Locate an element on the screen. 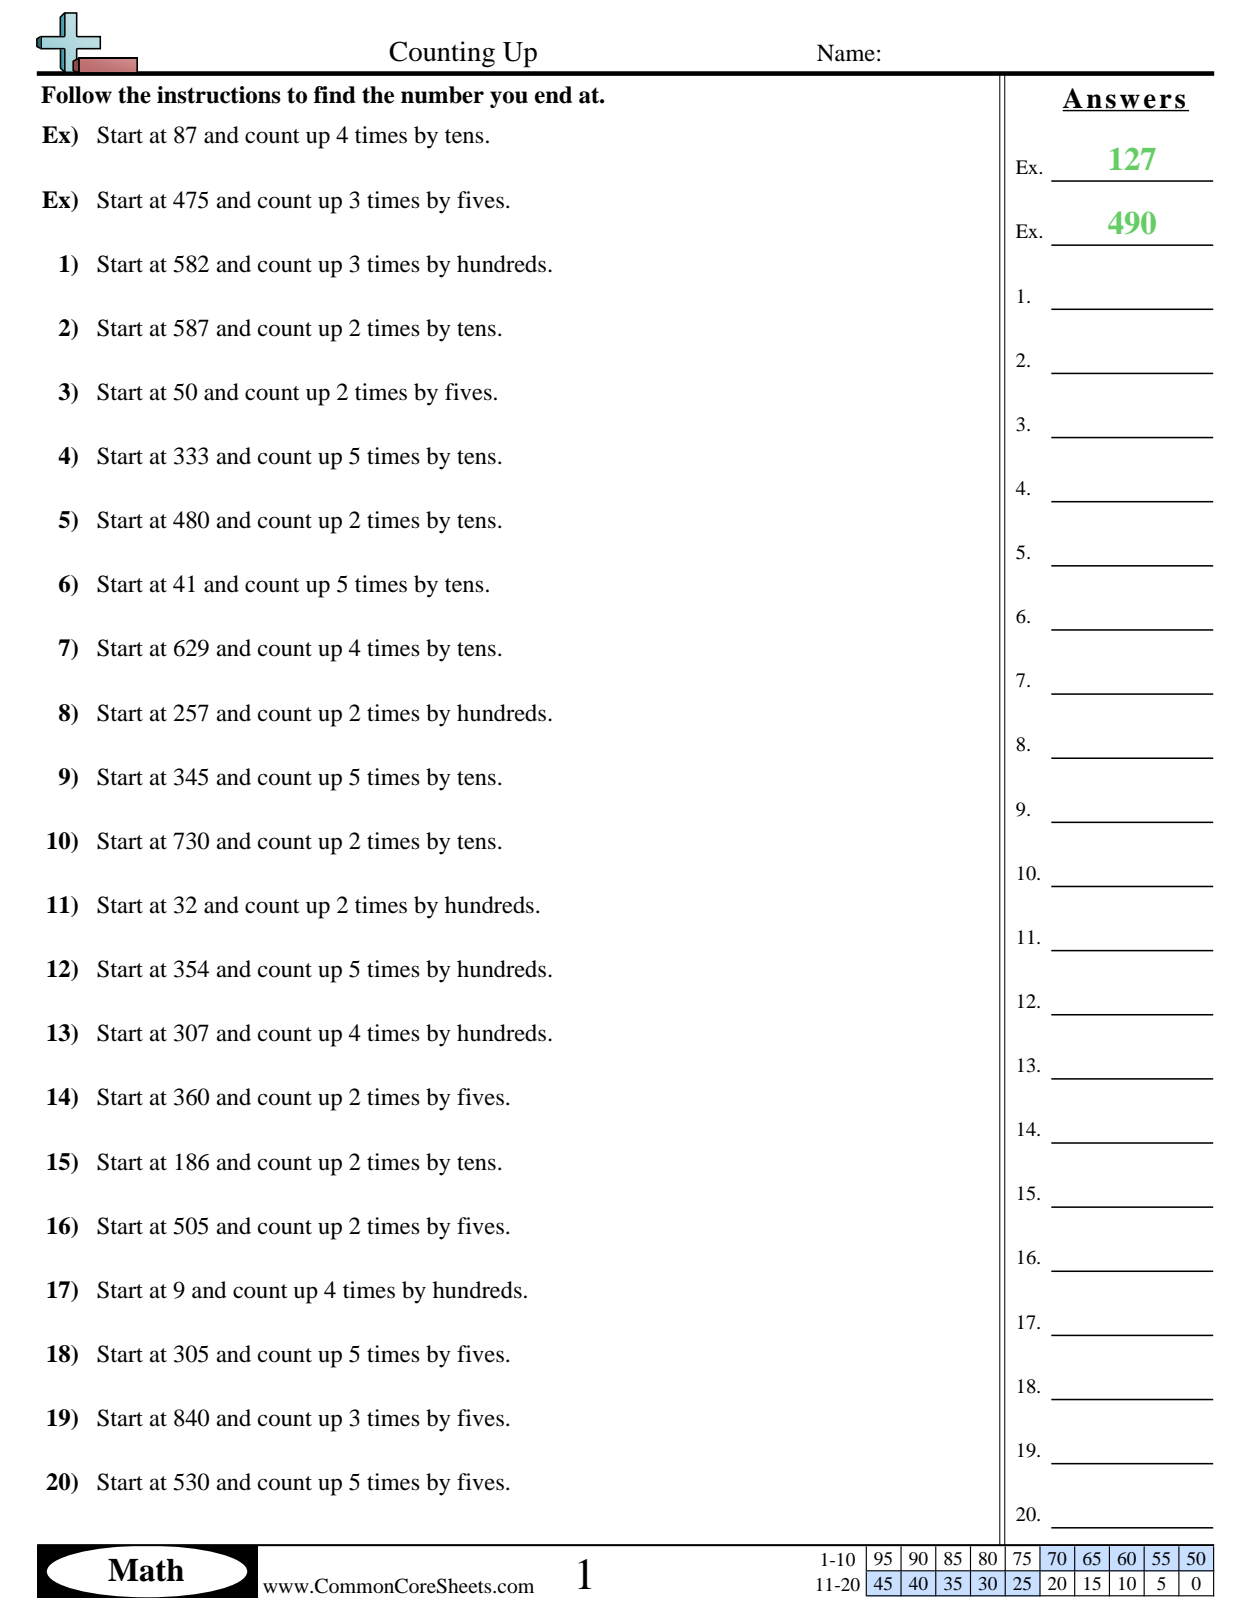 This screenshot has width=1251, height=1618. number is located at coordinates (442, 95).
